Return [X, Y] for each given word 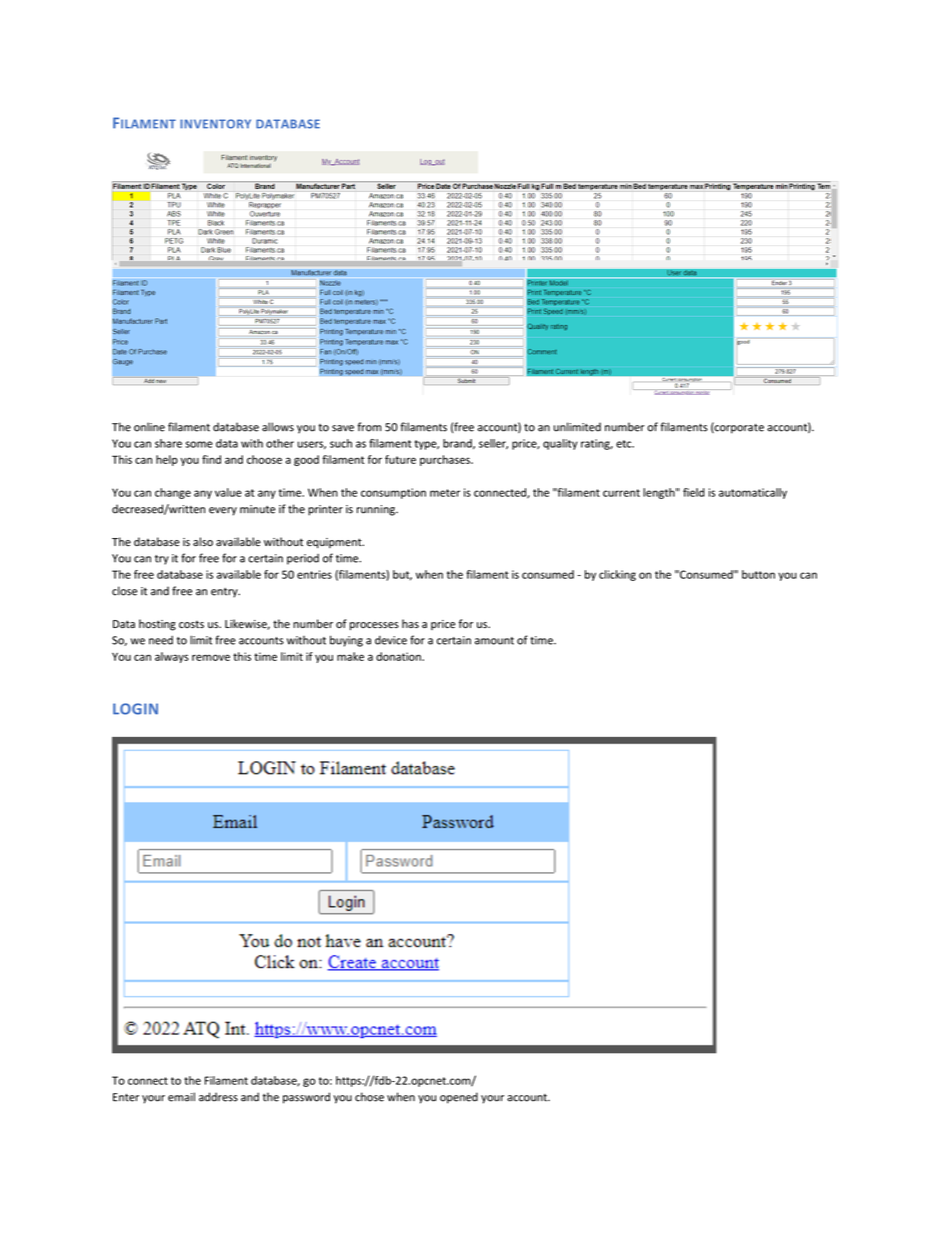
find [211, 459]
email [181, 1097]
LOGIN [135, 709]
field [694, 492]
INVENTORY [215, 124]
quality [560, 444]
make [350, 656]
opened [459, 1098]
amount [494, 641]
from [369, 427]
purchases [446, 460]
